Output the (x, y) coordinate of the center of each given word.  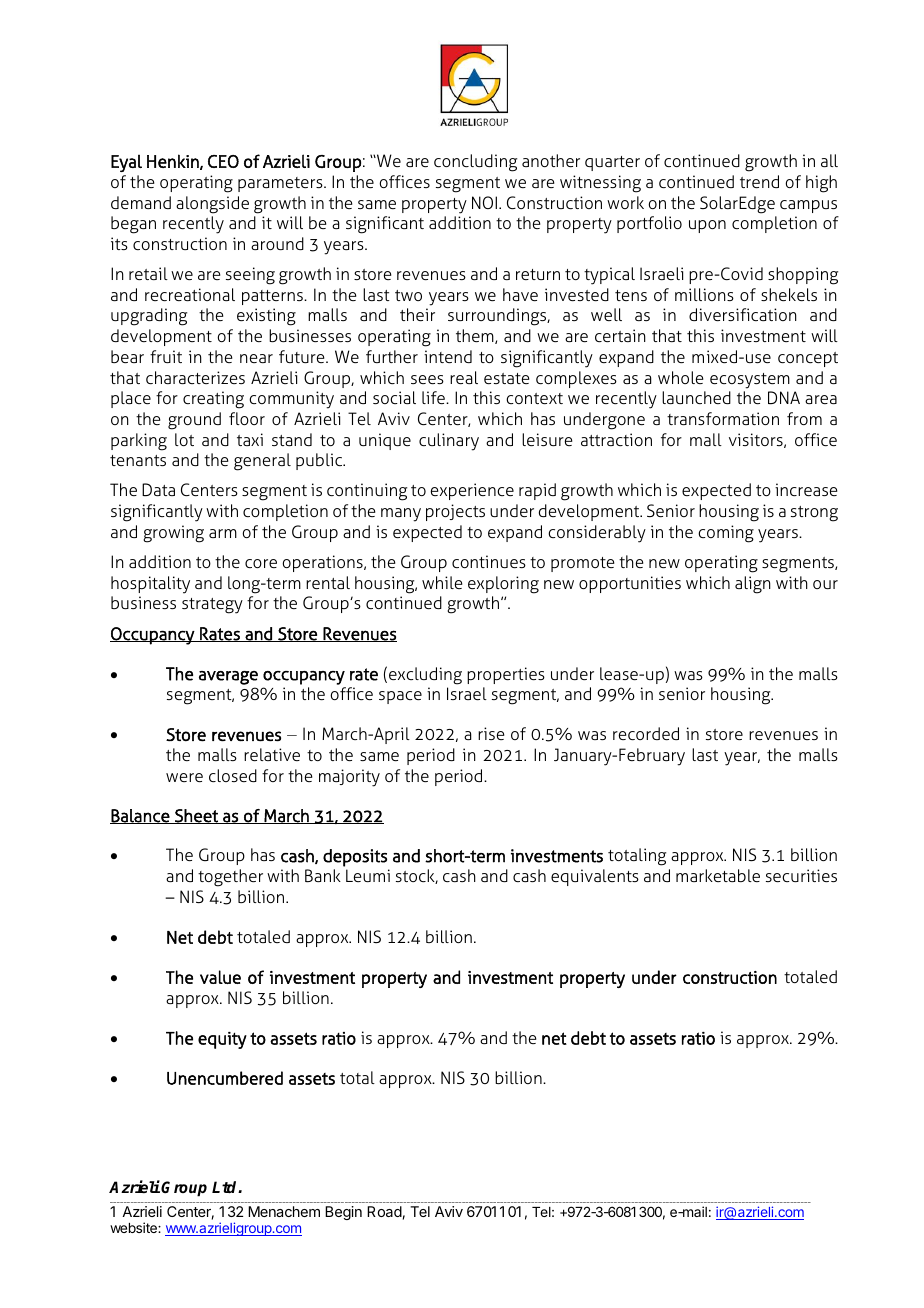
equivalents (595, 877)
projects (455, 512)
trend (759, 181)
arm (223, 533)
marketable (718, 875)
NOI (484, 202)
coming (726, 534)
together (230, 878)
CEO (223, 161)
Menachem (284, 1211)
